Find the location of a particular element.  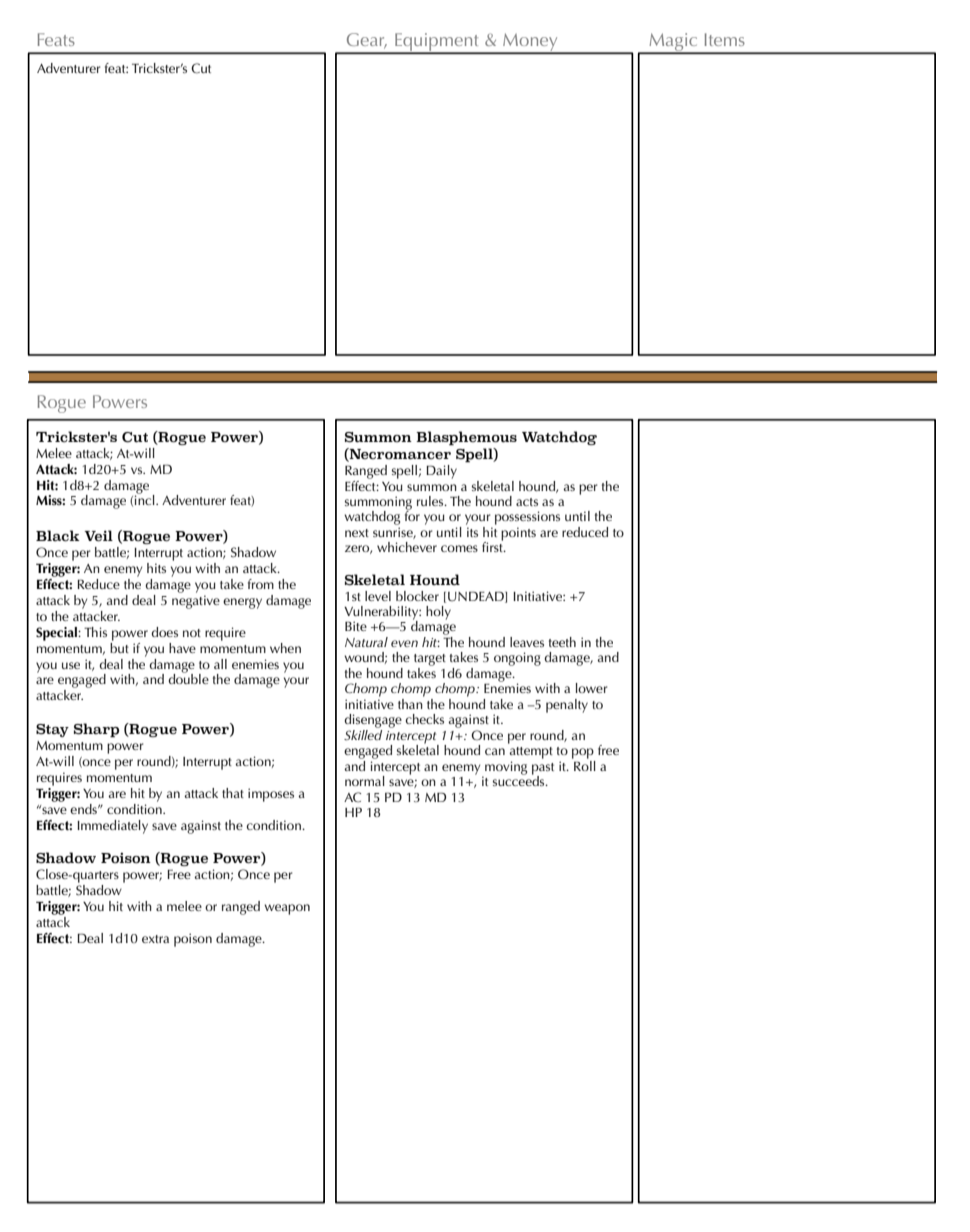

Items is located at coordinates (725, 39).
